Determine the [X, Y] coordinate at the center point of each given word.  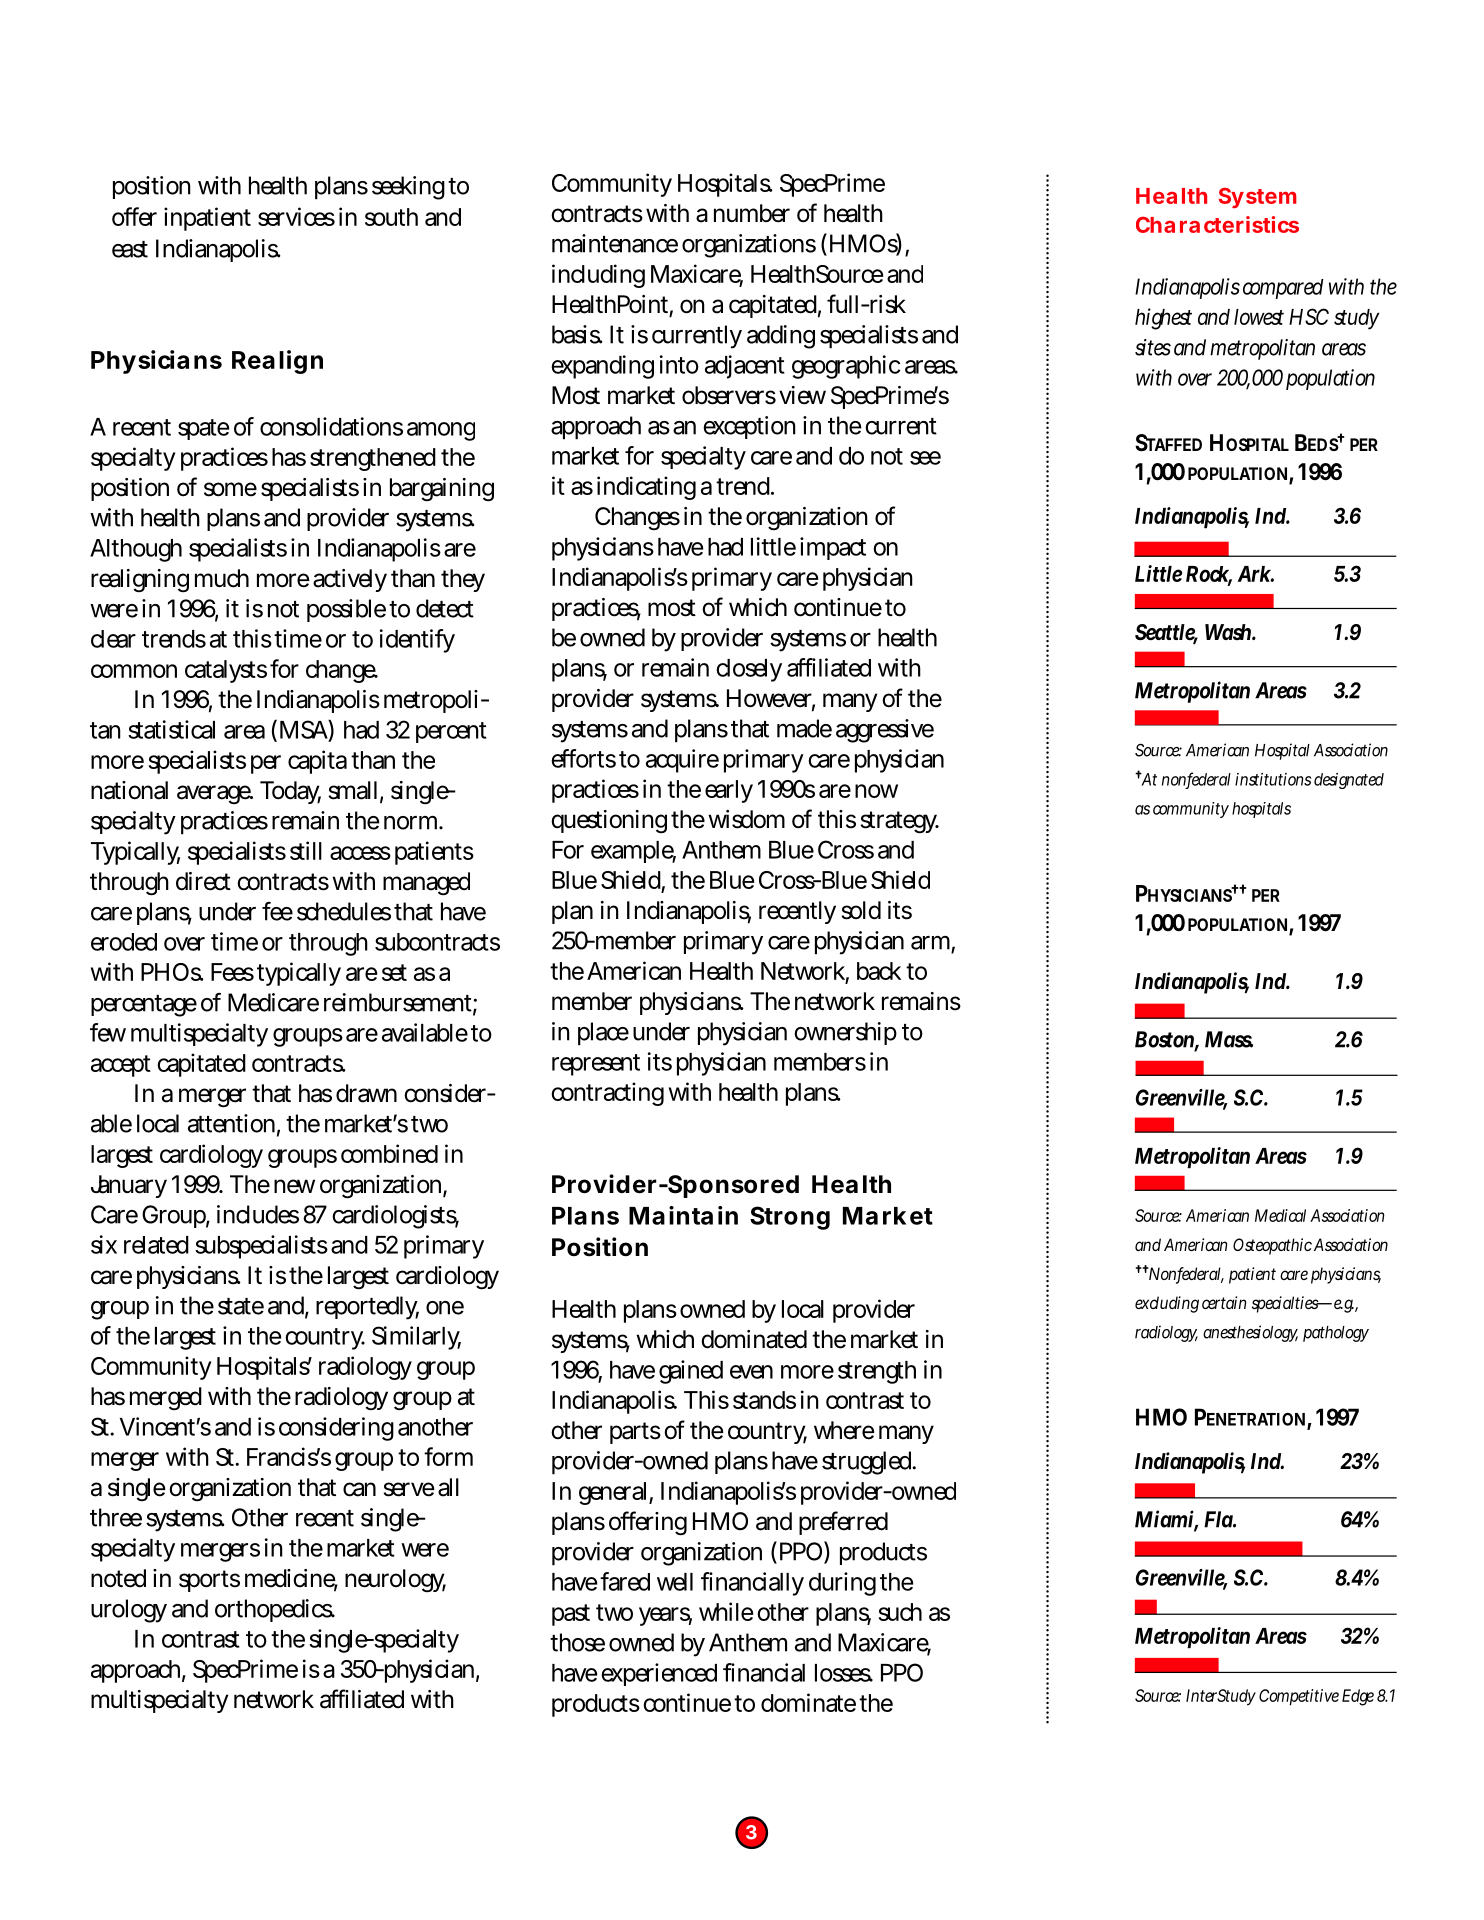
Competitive [1299, 1697]
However [771, 699]
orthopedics [274, 1610]
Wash [1230, 632]
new [294, 1186]
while [726, 1611]
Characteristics [1217, 224]
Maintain [683, 1215]
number [752, 213]
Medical [1280, 1215]
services [296, 216]
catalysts [226, 671]
